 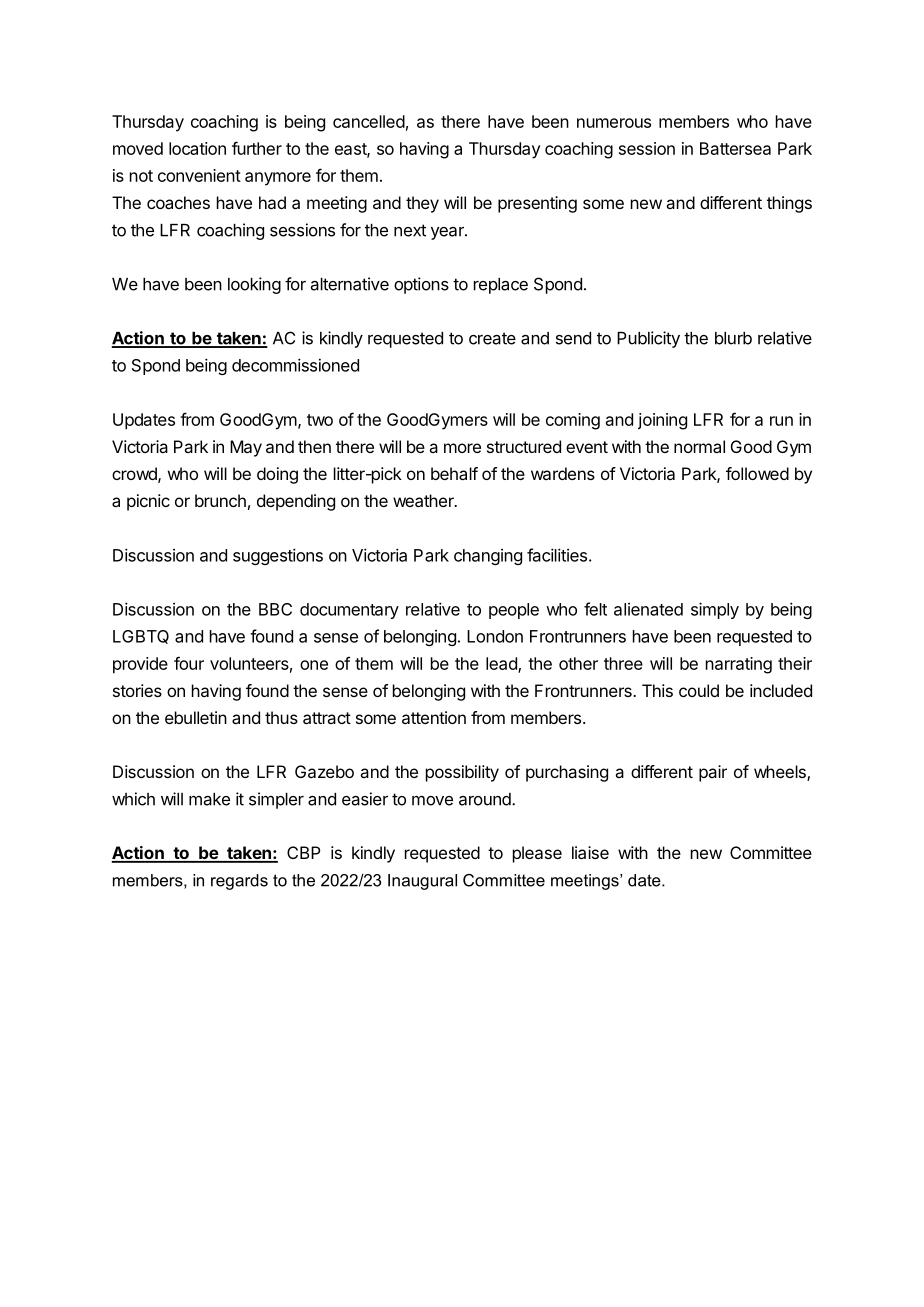 I want to click on decommissioned, so click(x=295, y=365).
